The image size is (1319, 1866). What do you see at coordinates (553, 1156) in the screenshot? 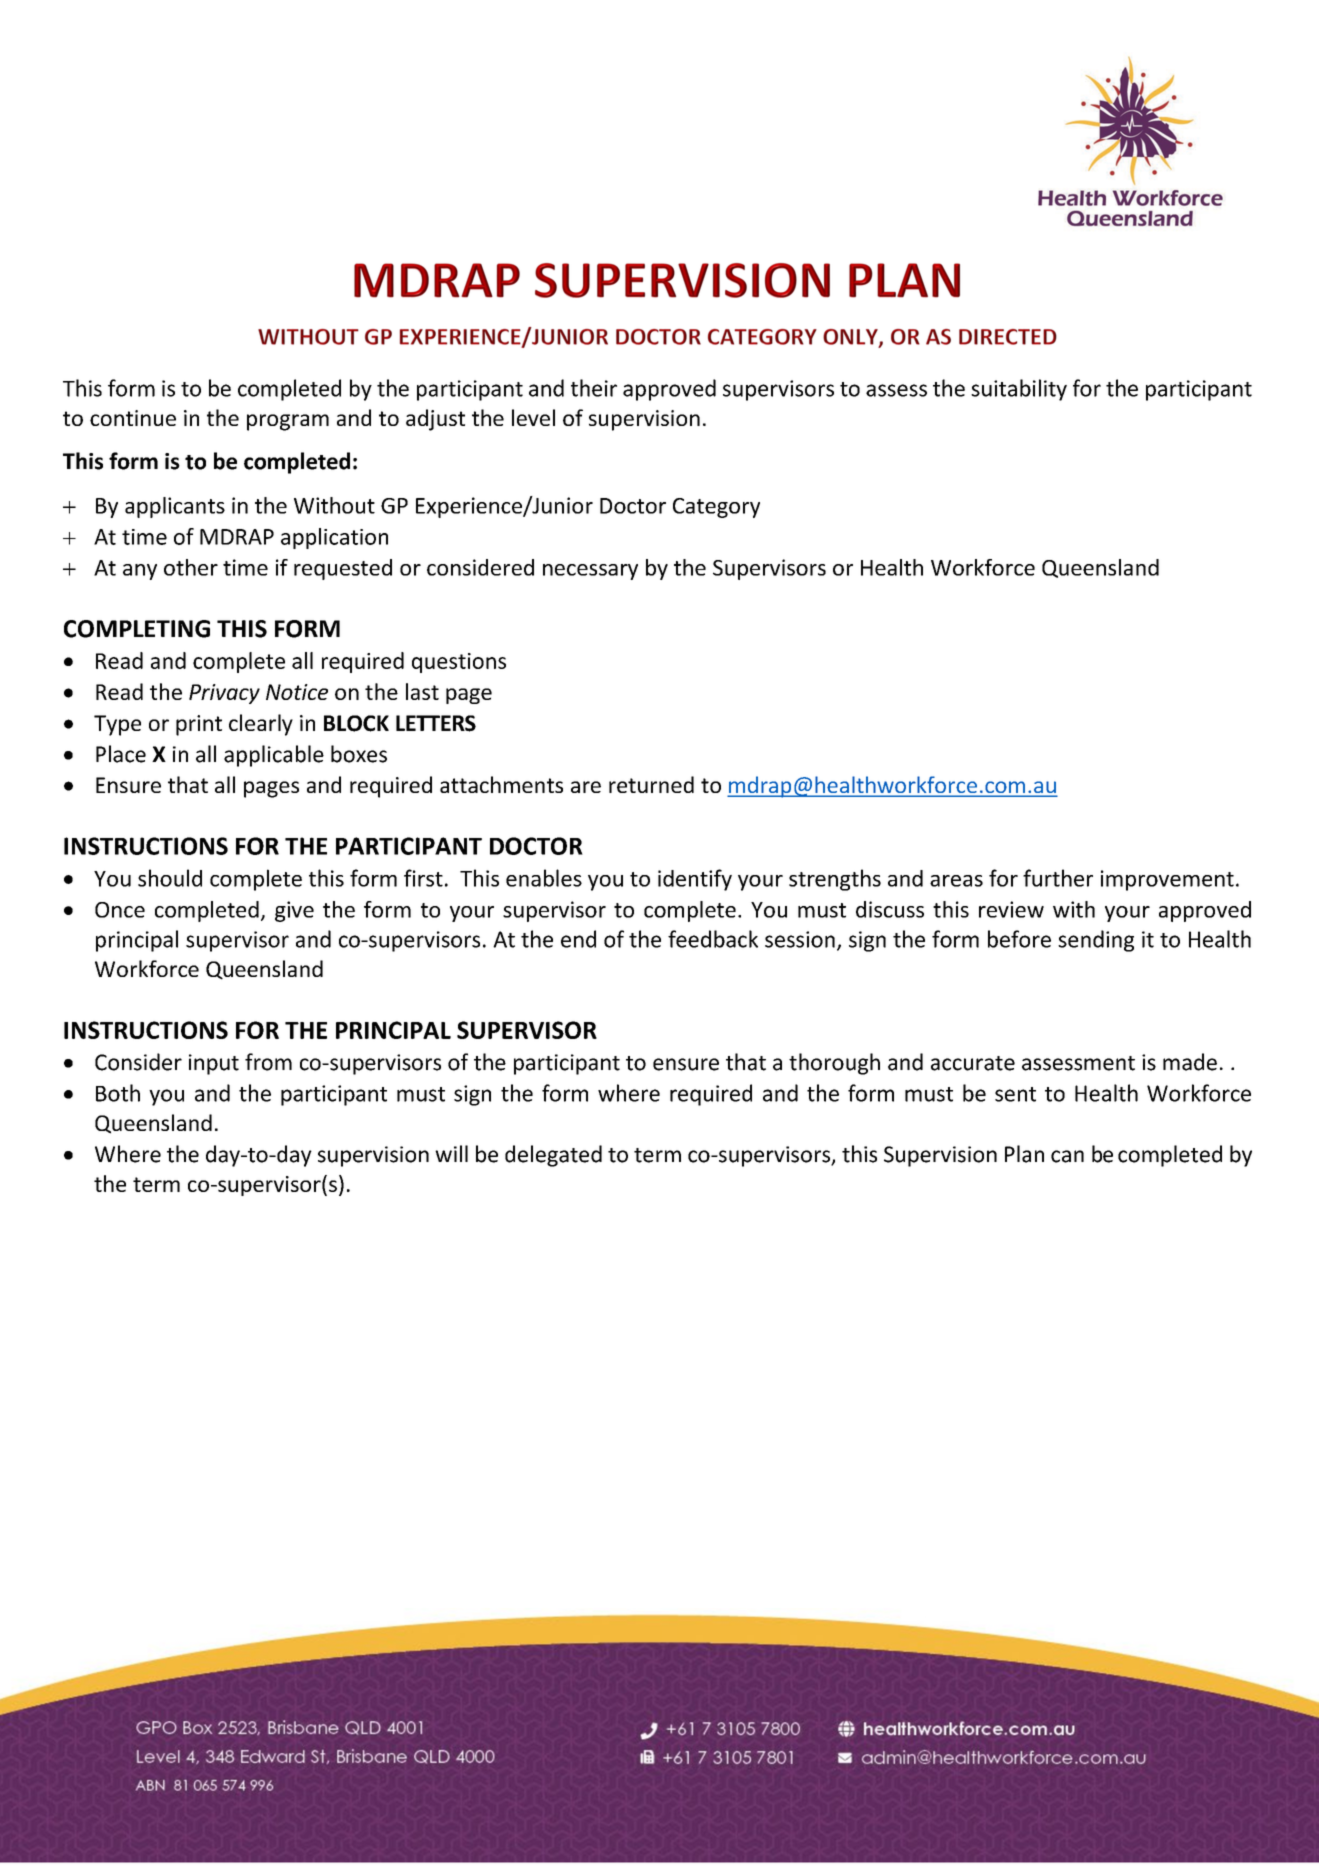
I see `delegated` at bounding box center [553, 1156].
